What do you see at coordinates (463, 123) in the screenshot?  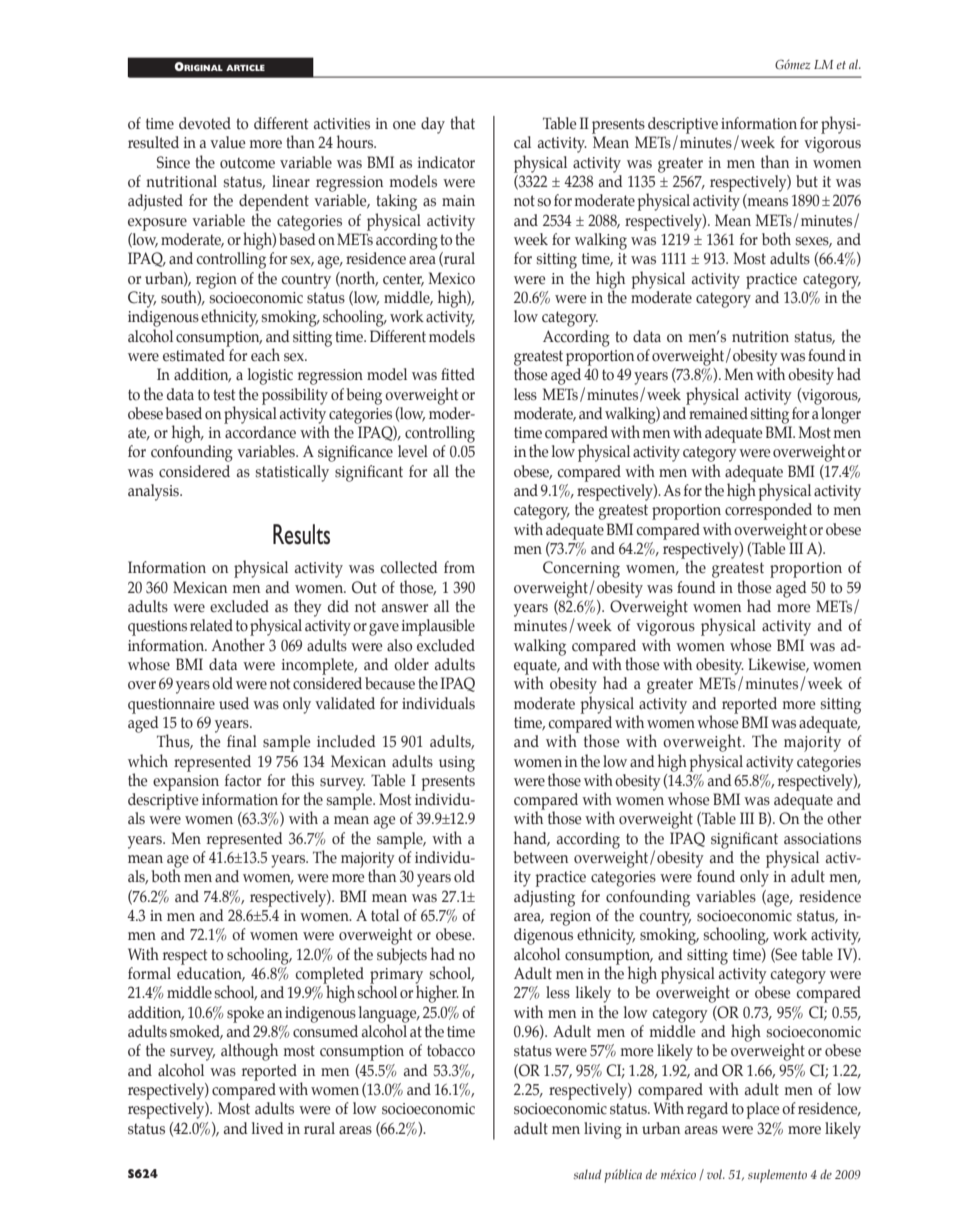 I see `that` at bounding box center [463, 123].
